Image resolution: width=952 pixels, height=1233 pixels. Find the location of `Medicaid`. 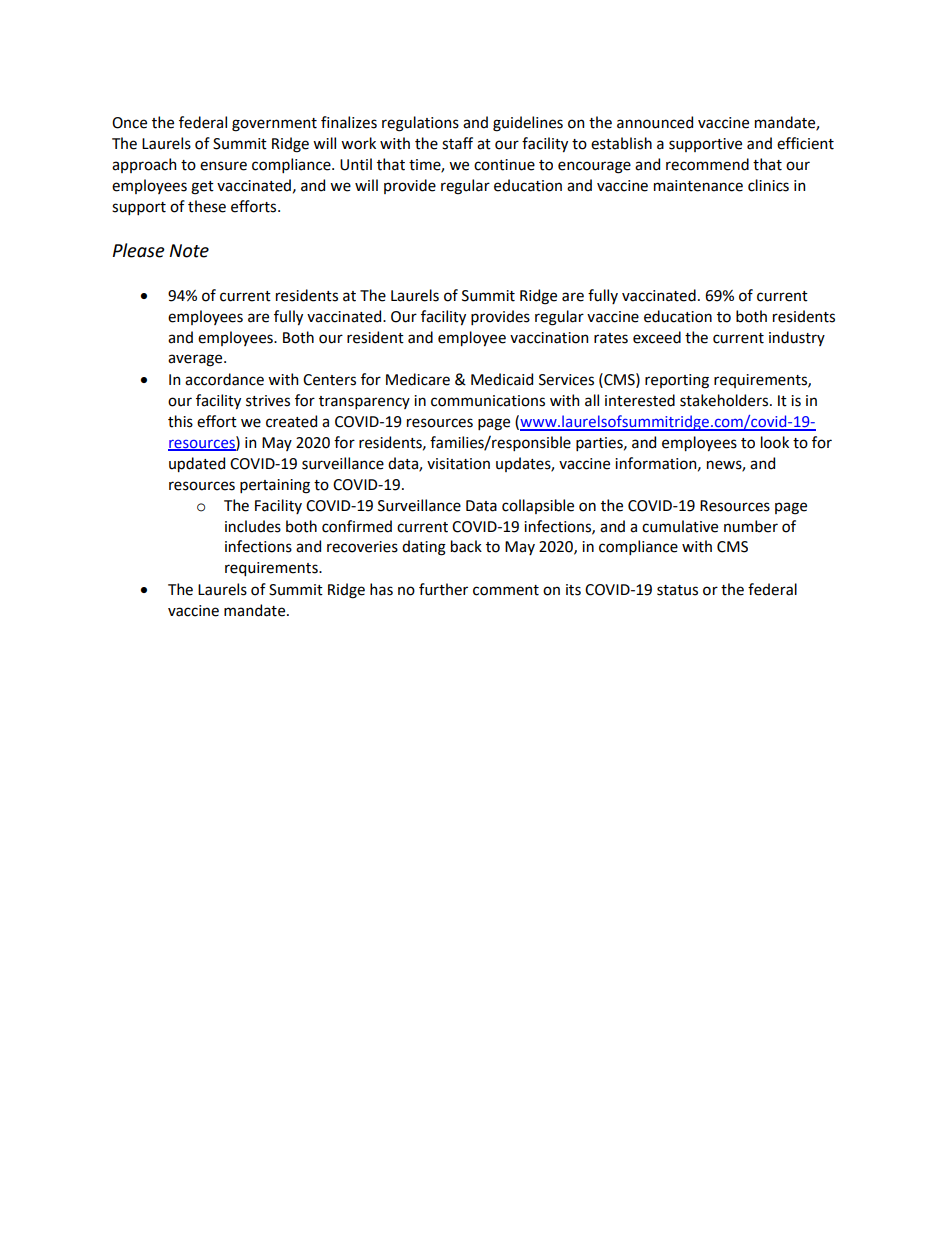

Medicaid is located at coordinates (502, 379).
